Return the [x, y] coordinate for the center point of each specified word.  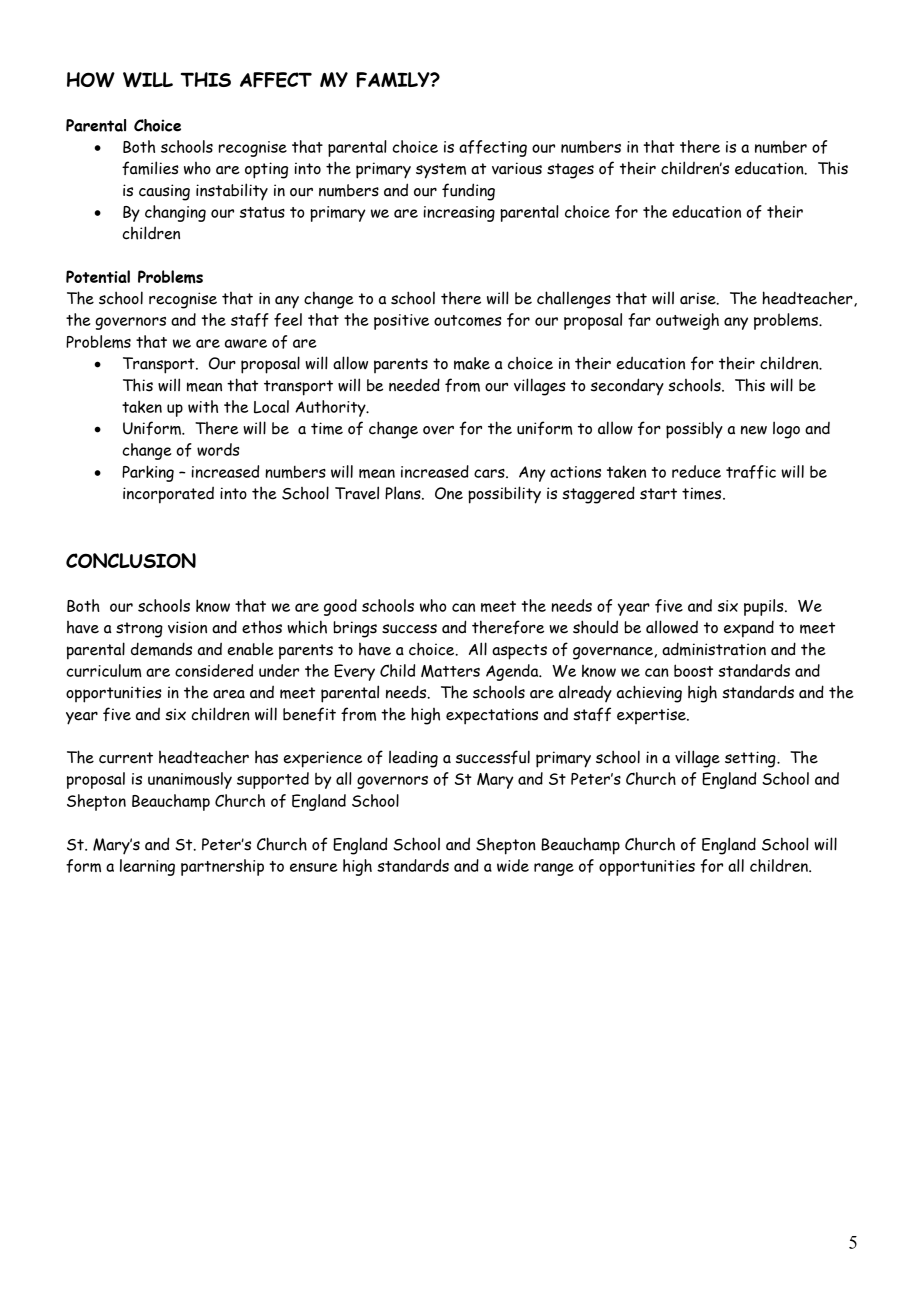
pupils [765, 607]
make [472, 363]
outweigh [687, 321]
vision [187, 627]
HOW [91, 80]
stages [570, 171]
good [340, 607]
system [441, 171]
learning [147, 867]
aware [246, 343]
